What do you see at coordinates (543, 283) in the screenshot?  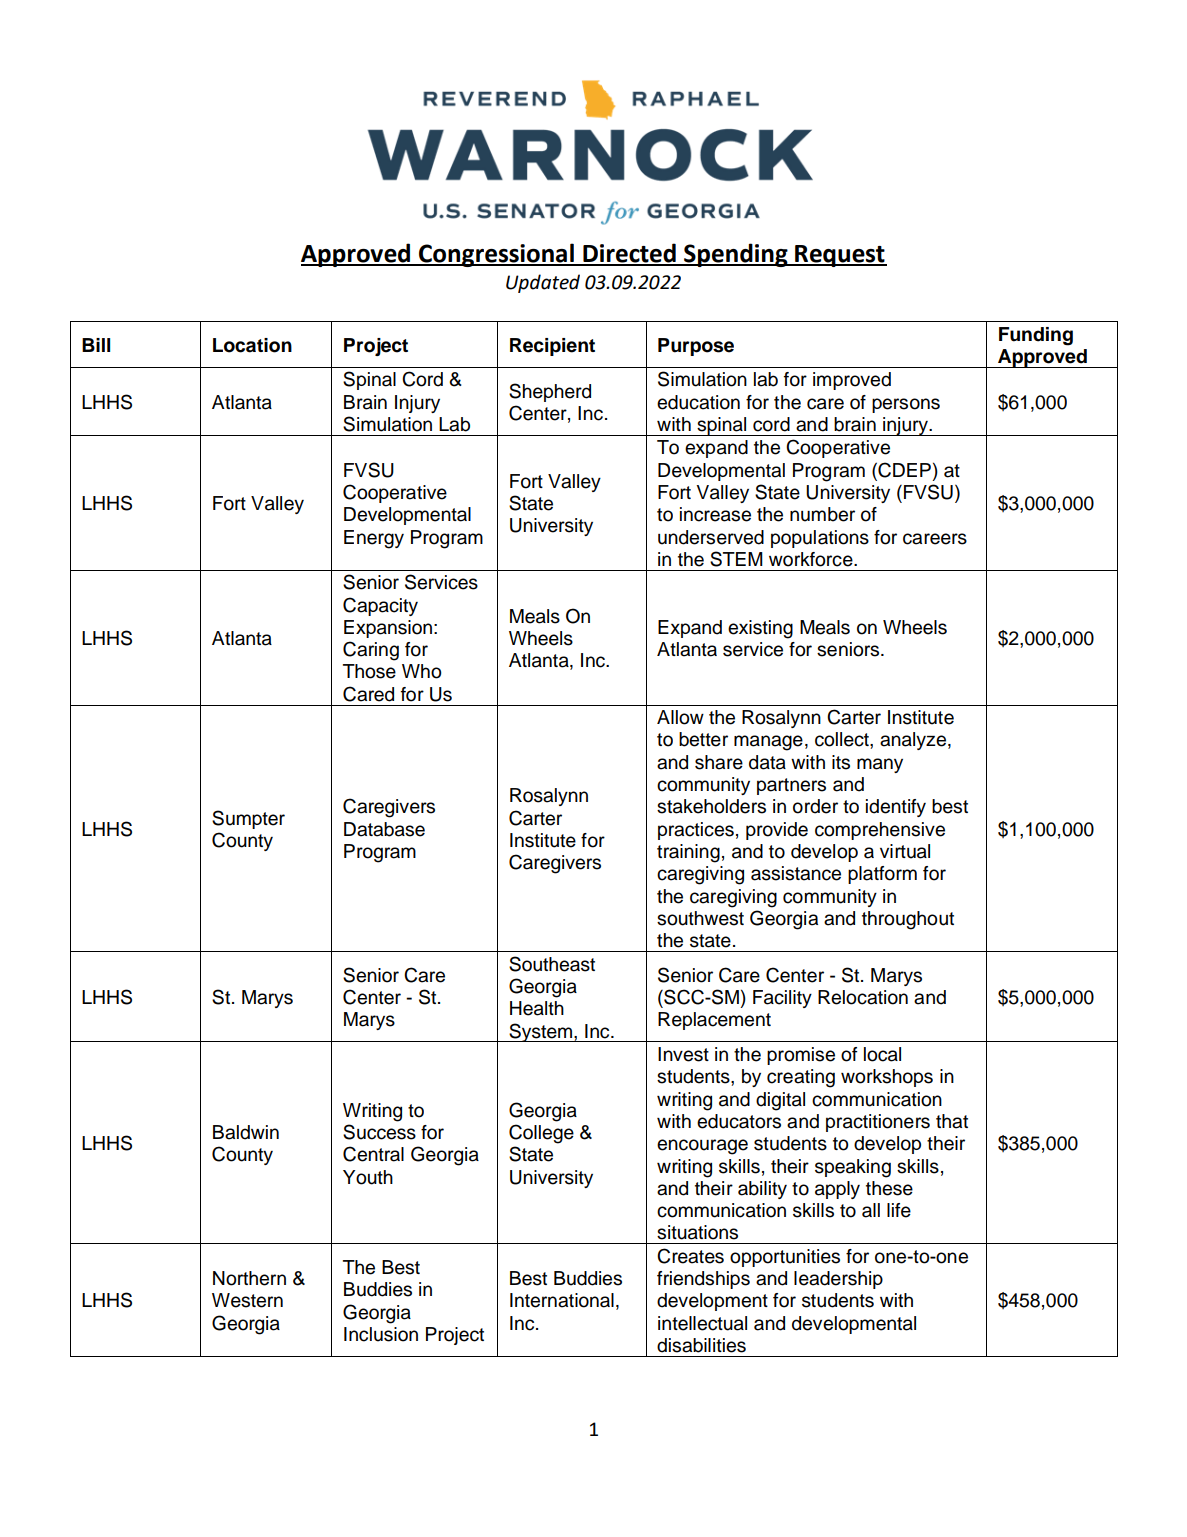 I see `Updated` at bounding box center [543, 283].
